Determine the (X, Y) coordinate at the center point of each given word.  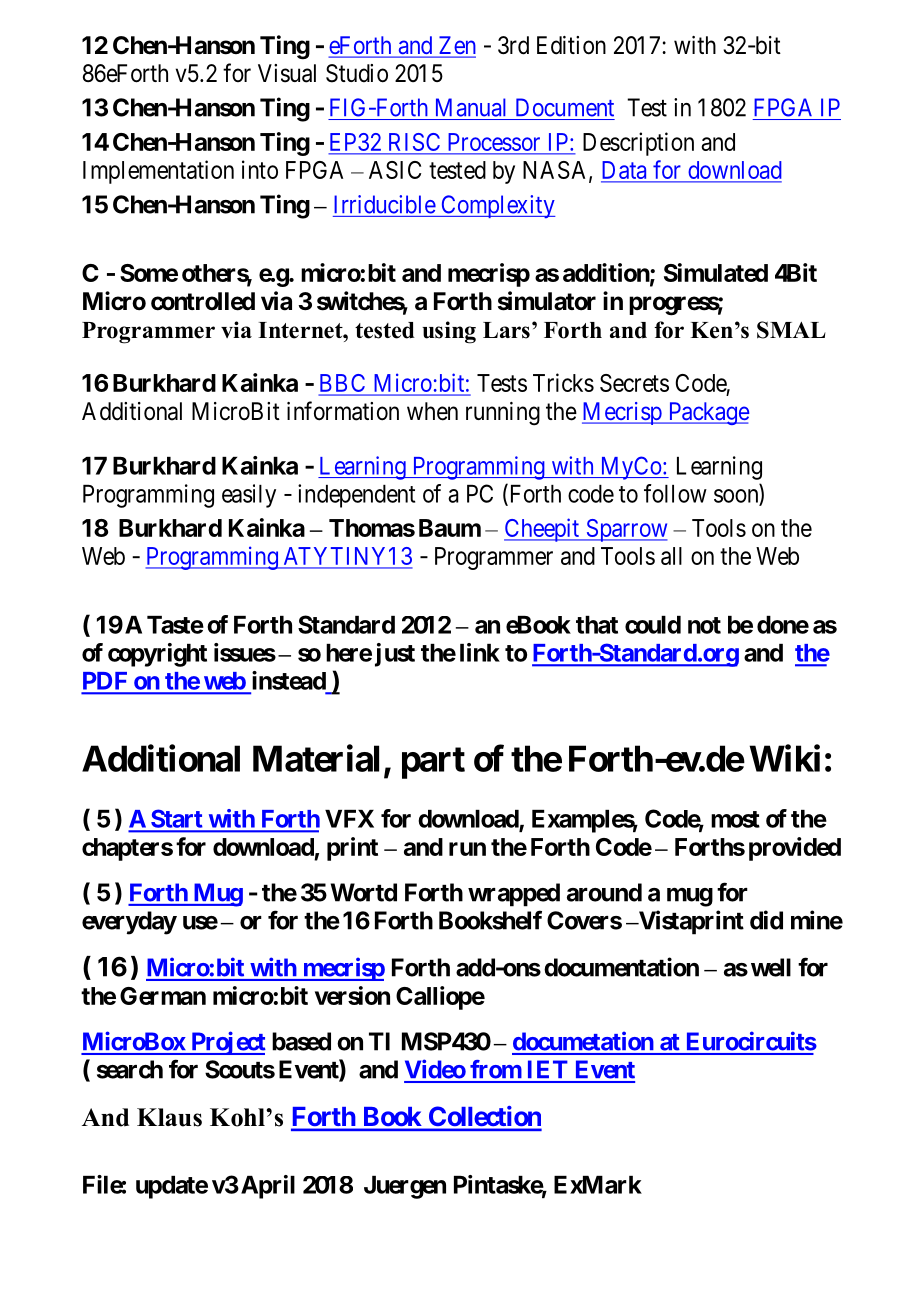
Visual (287, 73)
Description (638, 144)
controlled (203, 301)
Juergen (405, 1187)
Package (707, 413)
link (480, 652)
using (449, 332)
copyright (157, 655)
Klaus (169, 1117)
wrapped (514, 895)
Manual (471, 107)
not (704, 625)
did (766, 920)
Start (177, 820)
